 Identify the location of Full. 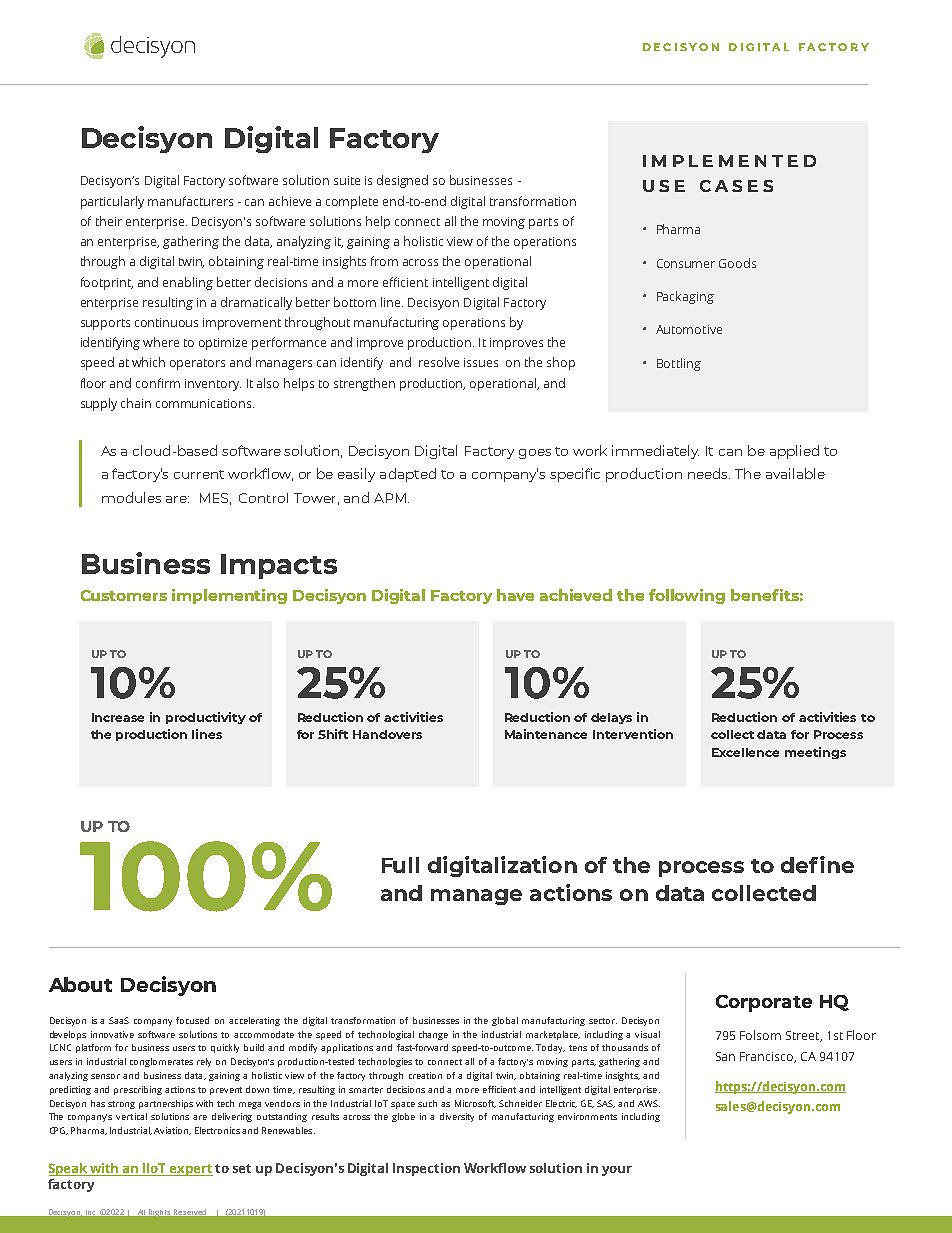
(400, 865).
